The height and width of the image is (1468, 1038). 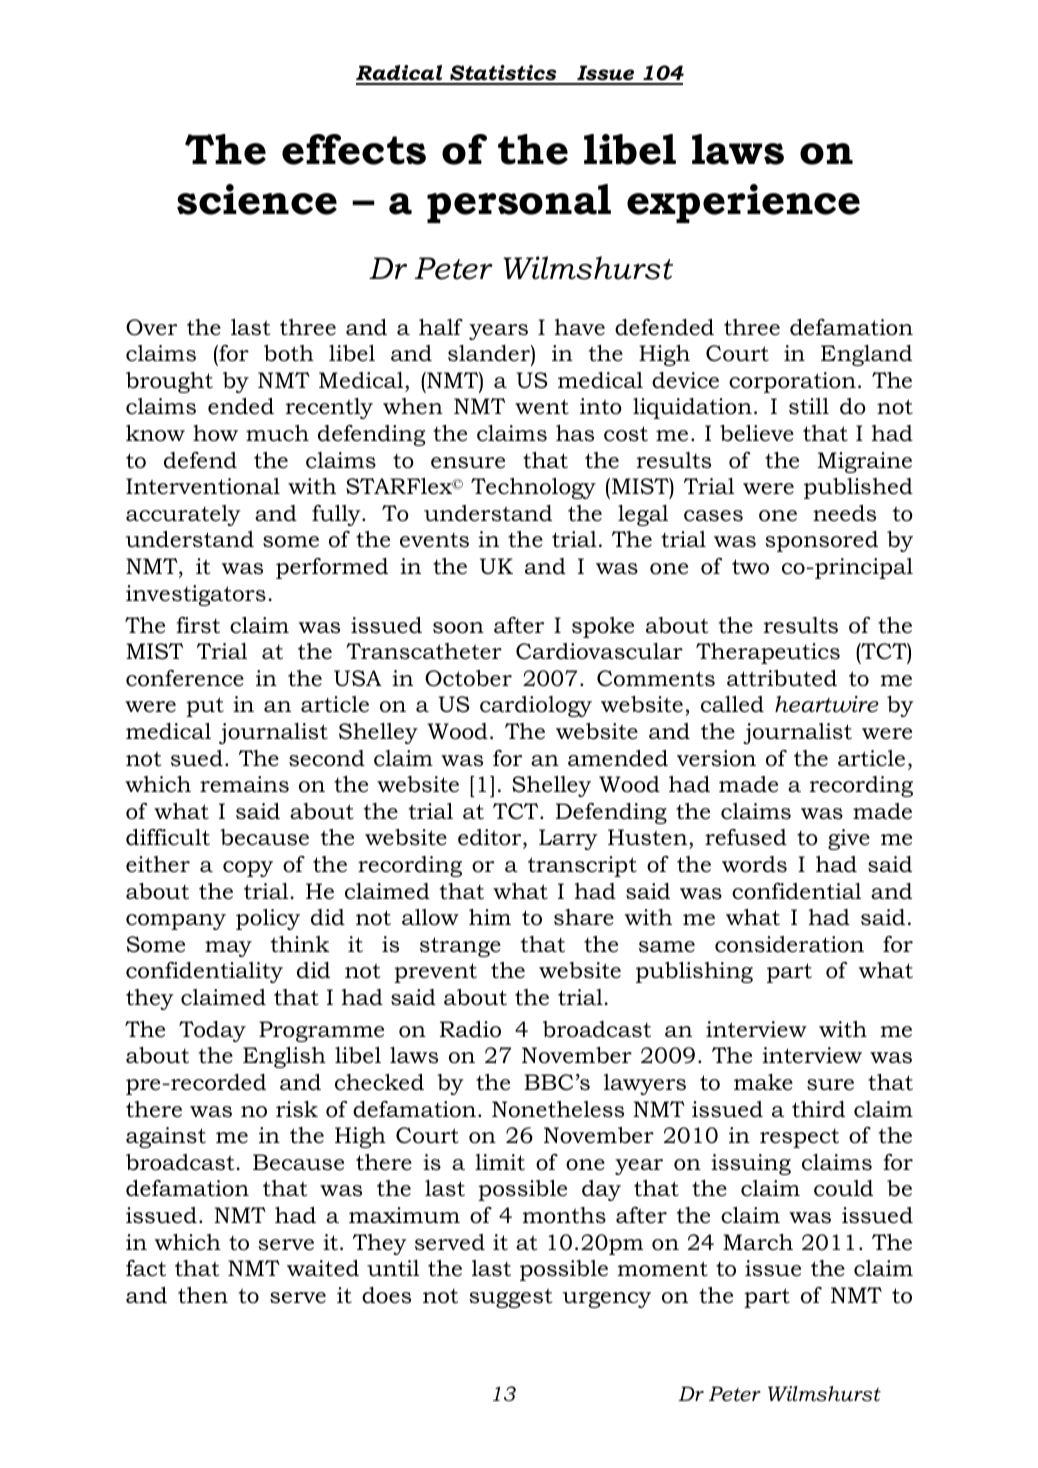 I want to click on put, so click(x=205, y=707).
